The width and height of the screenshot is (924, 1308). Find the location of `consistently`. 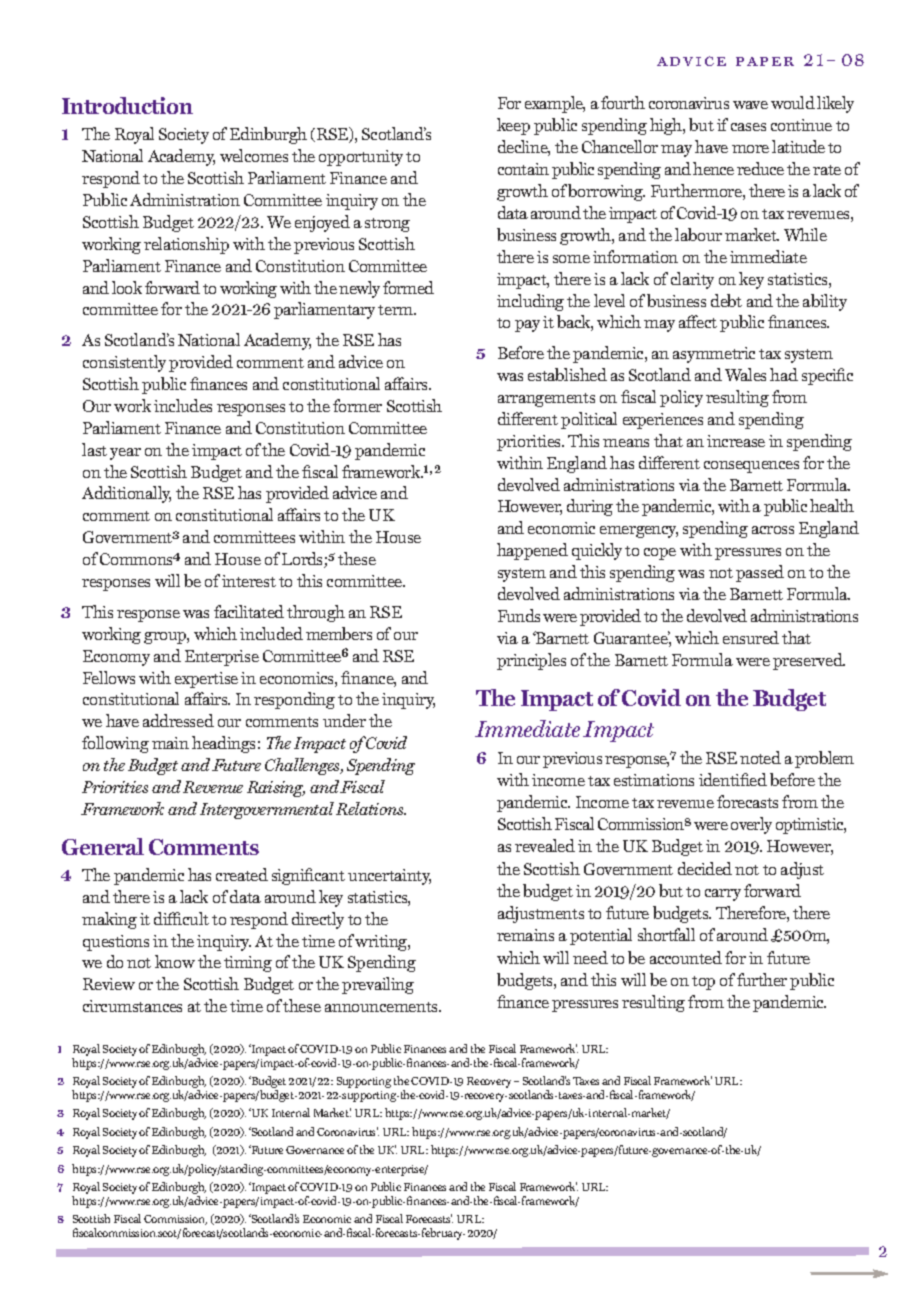

consistently is located at coordinates (124, 363).
